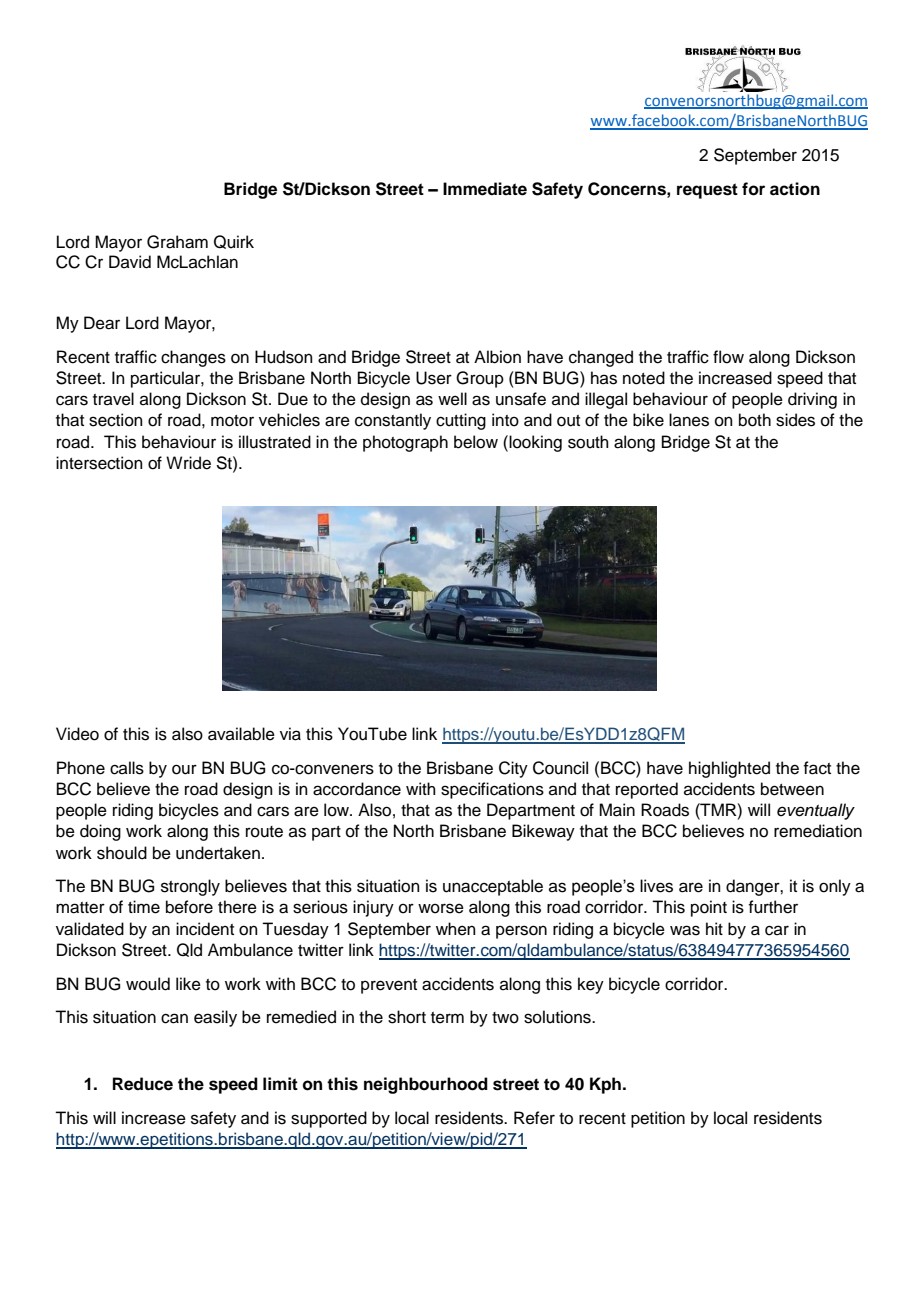 The image size is (924, 1308). I want to click on request, so click(707, 191).
